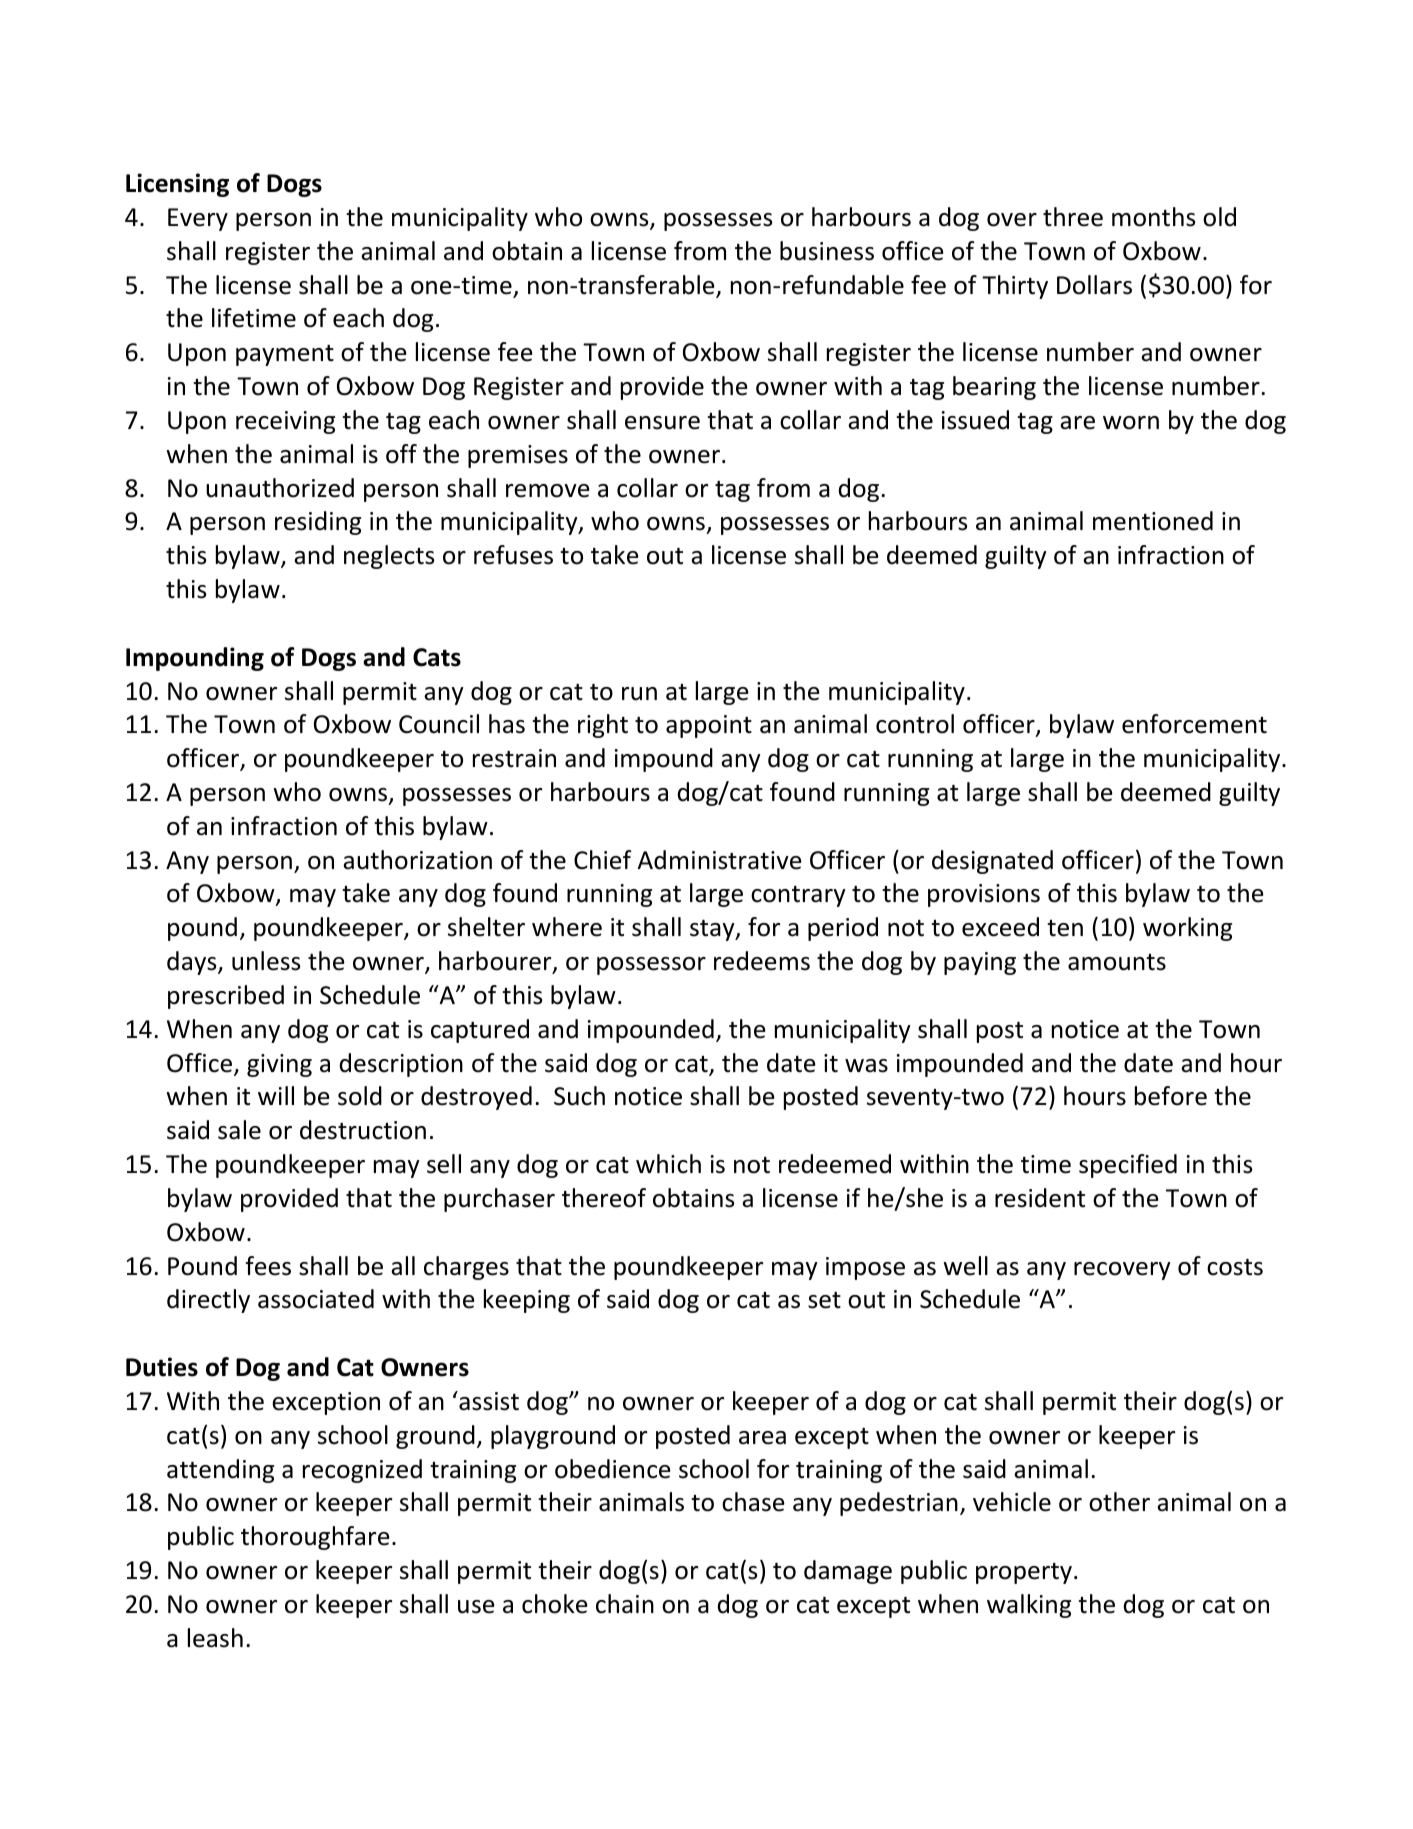 Image resolution: width=1413 pixels, height=1829 pixels. Describe the element at coordinates (827, 251) in the page. I see `business` at that location.
